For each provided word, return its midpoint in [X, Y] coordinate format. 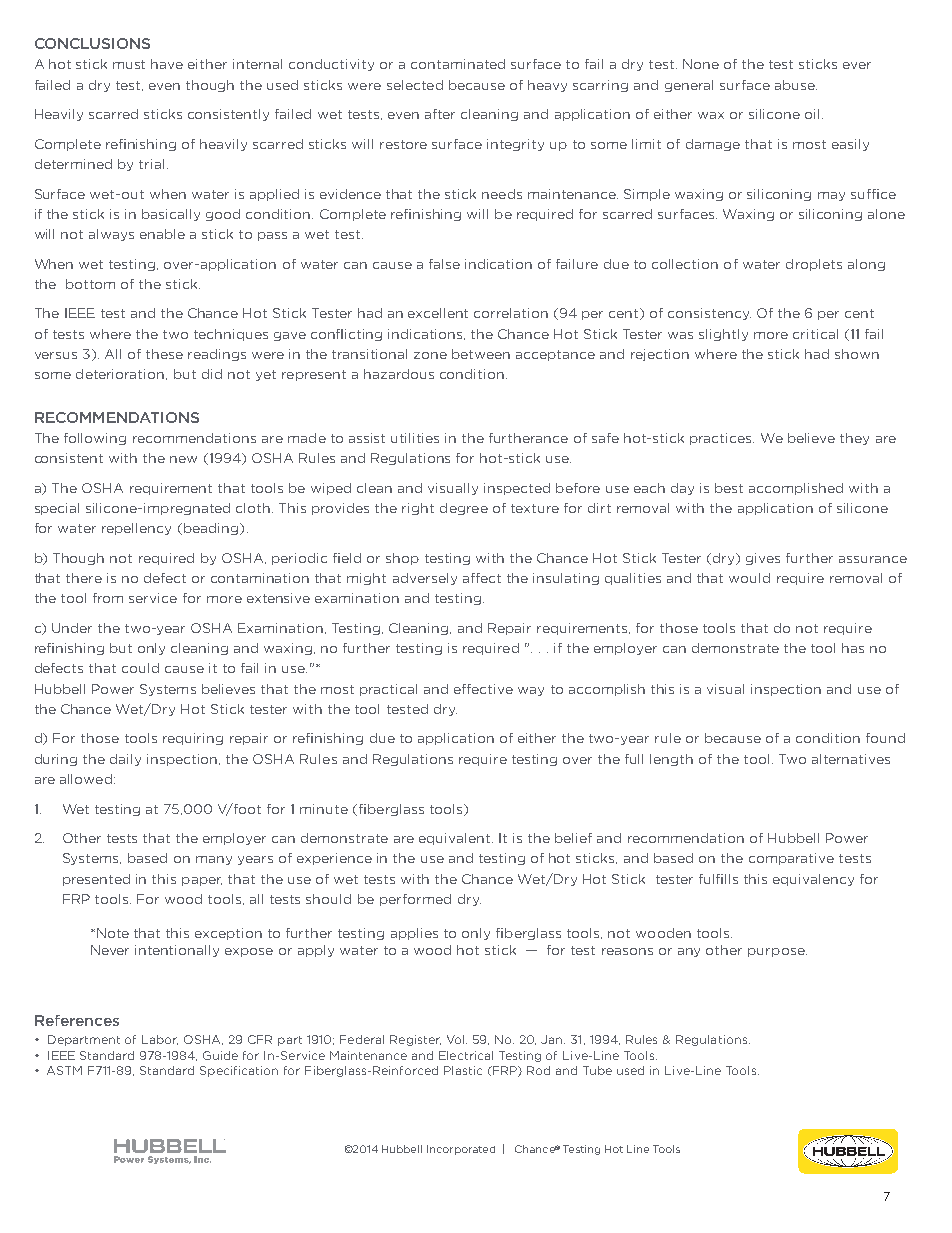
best [729, 488]
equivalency [813, 880]
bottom [90, 284]
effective [483, 689]
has [853, 648]
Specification [239, 1071]
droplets [814, 265]
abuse [796, 85]
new [183, 459]
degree [464, 509]
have [167, 64]
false [444, 264]
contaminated [458, 64]
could [140, 668]
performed [415, 900]
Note [113, 933]
